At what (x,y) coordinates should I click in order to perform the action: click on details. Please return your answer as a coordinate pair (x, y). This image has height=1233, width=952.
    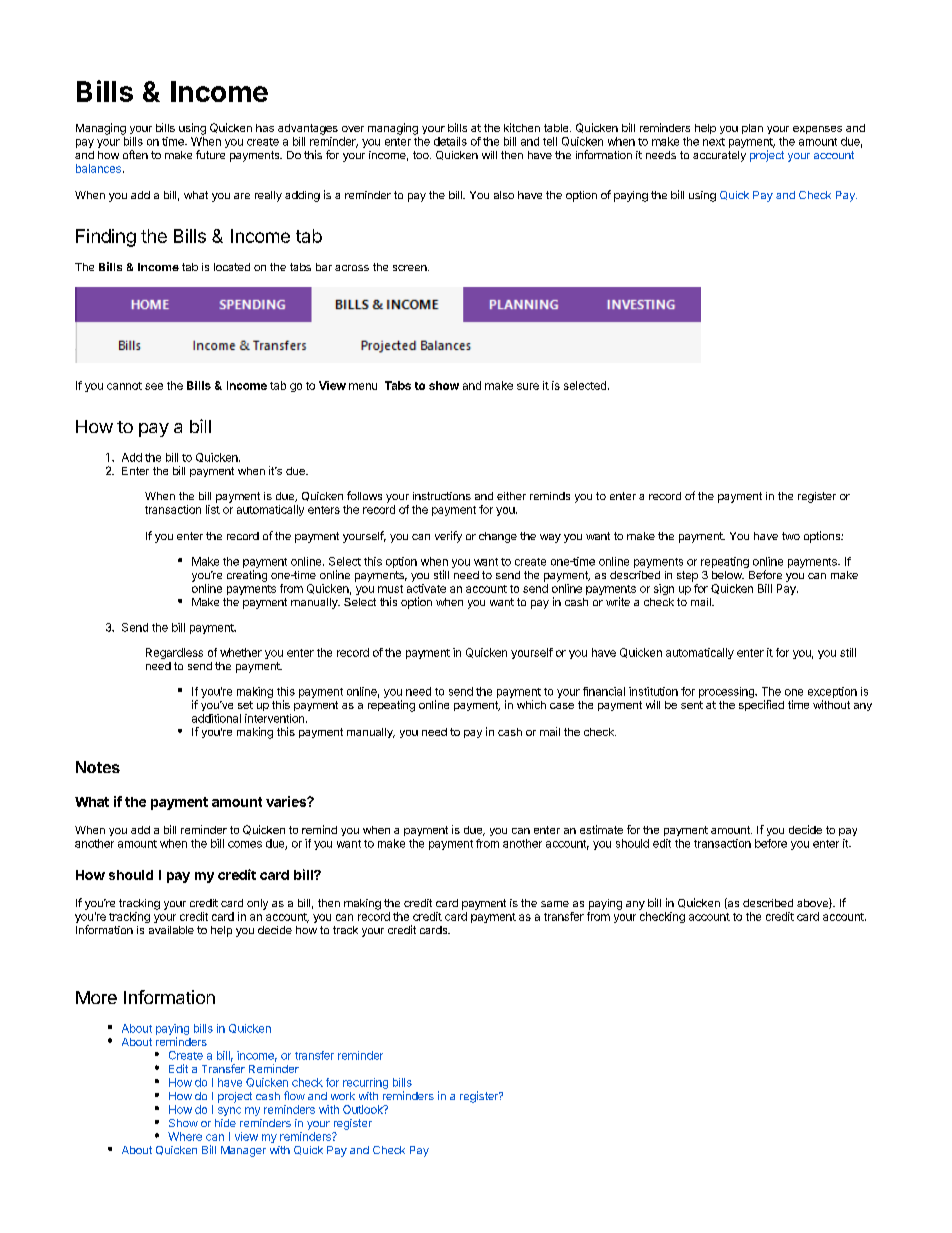
    Looking at the image, I should click on (450, 141).
